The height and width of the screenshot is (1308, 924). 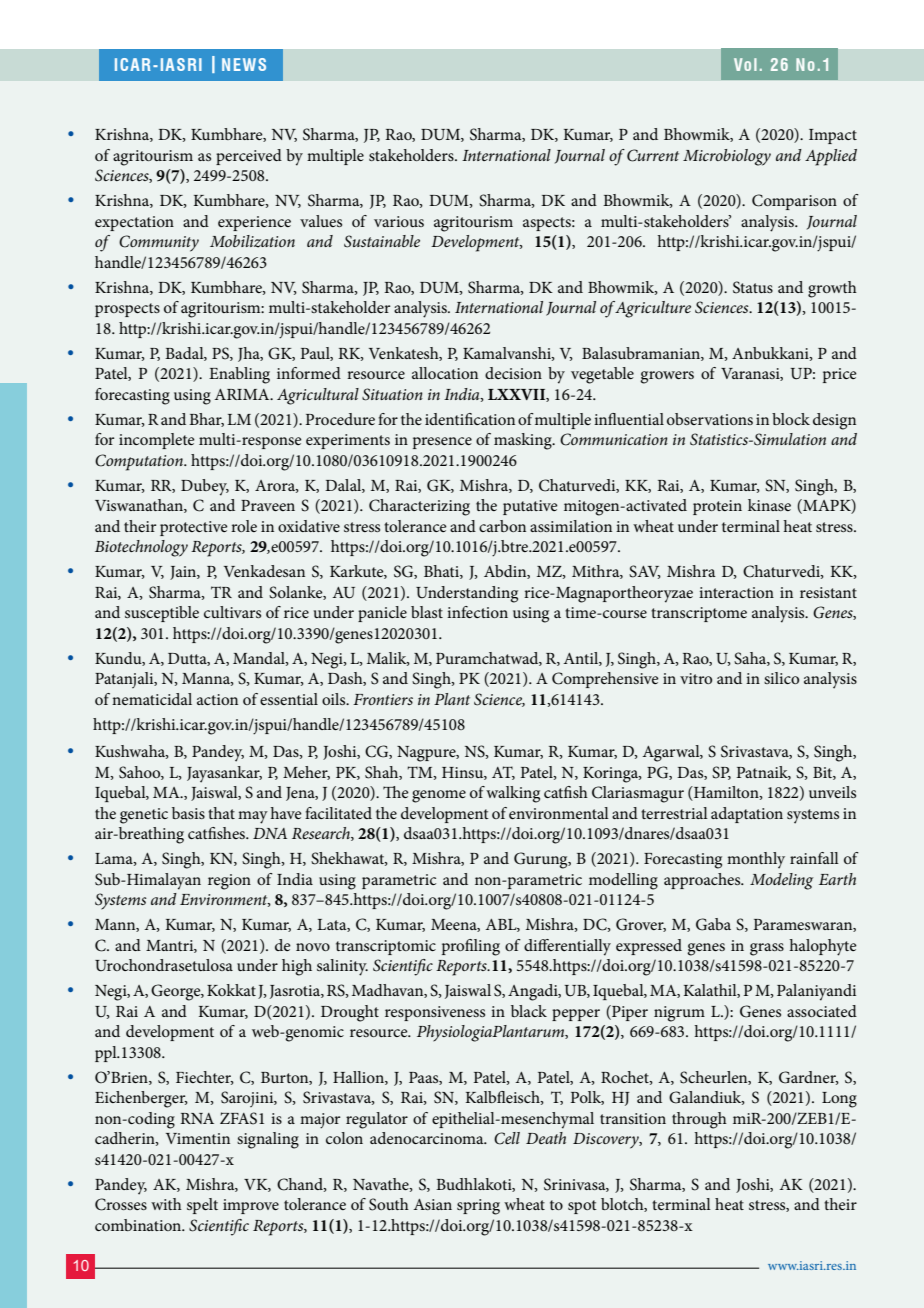 I want to click on kinase, so click(x=769, y=505).
